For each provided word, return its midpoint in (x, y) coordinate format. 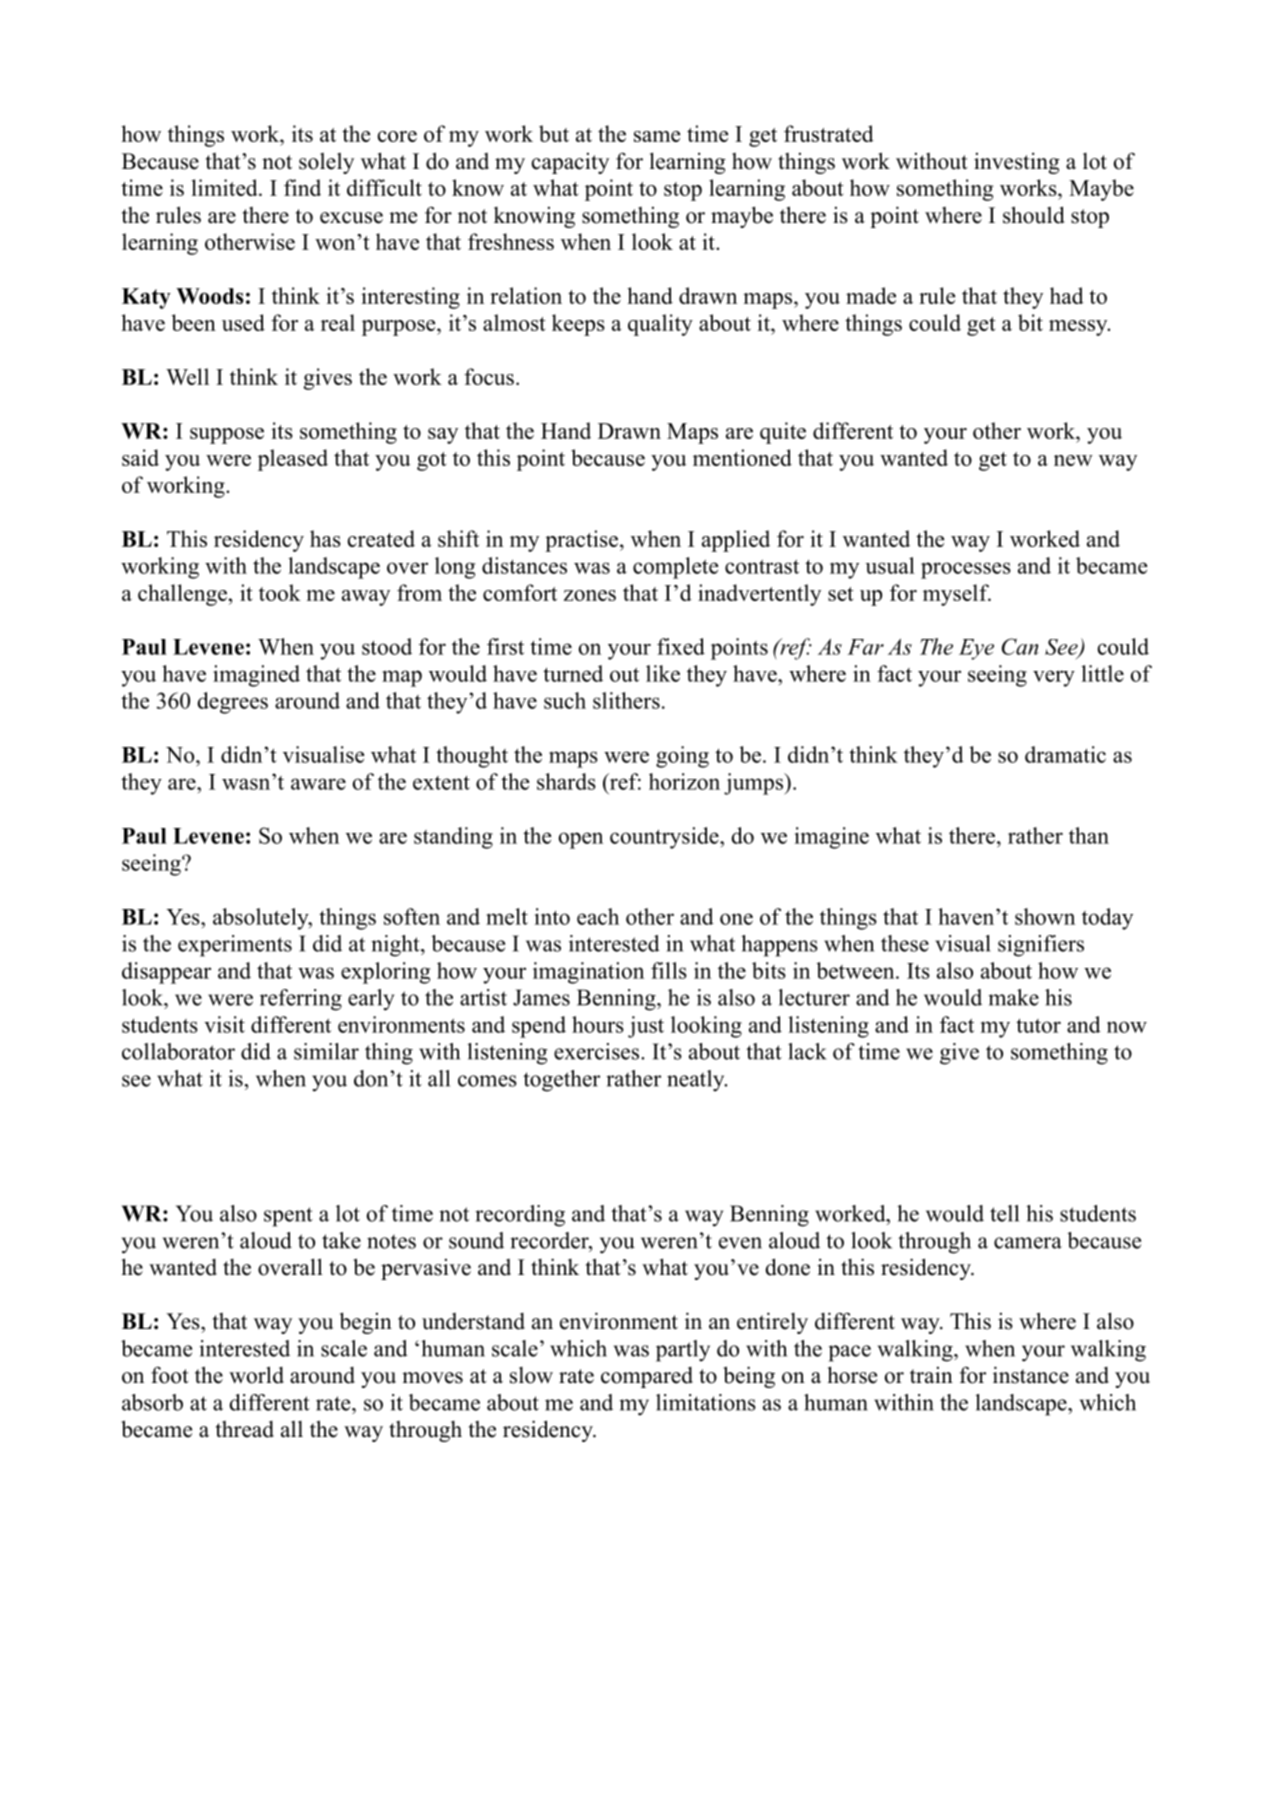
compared (647, 1377)
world (256, 1375)
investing (1017, 163)
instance (1031, 1375)
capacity (570, 163)
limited (226, 187)
